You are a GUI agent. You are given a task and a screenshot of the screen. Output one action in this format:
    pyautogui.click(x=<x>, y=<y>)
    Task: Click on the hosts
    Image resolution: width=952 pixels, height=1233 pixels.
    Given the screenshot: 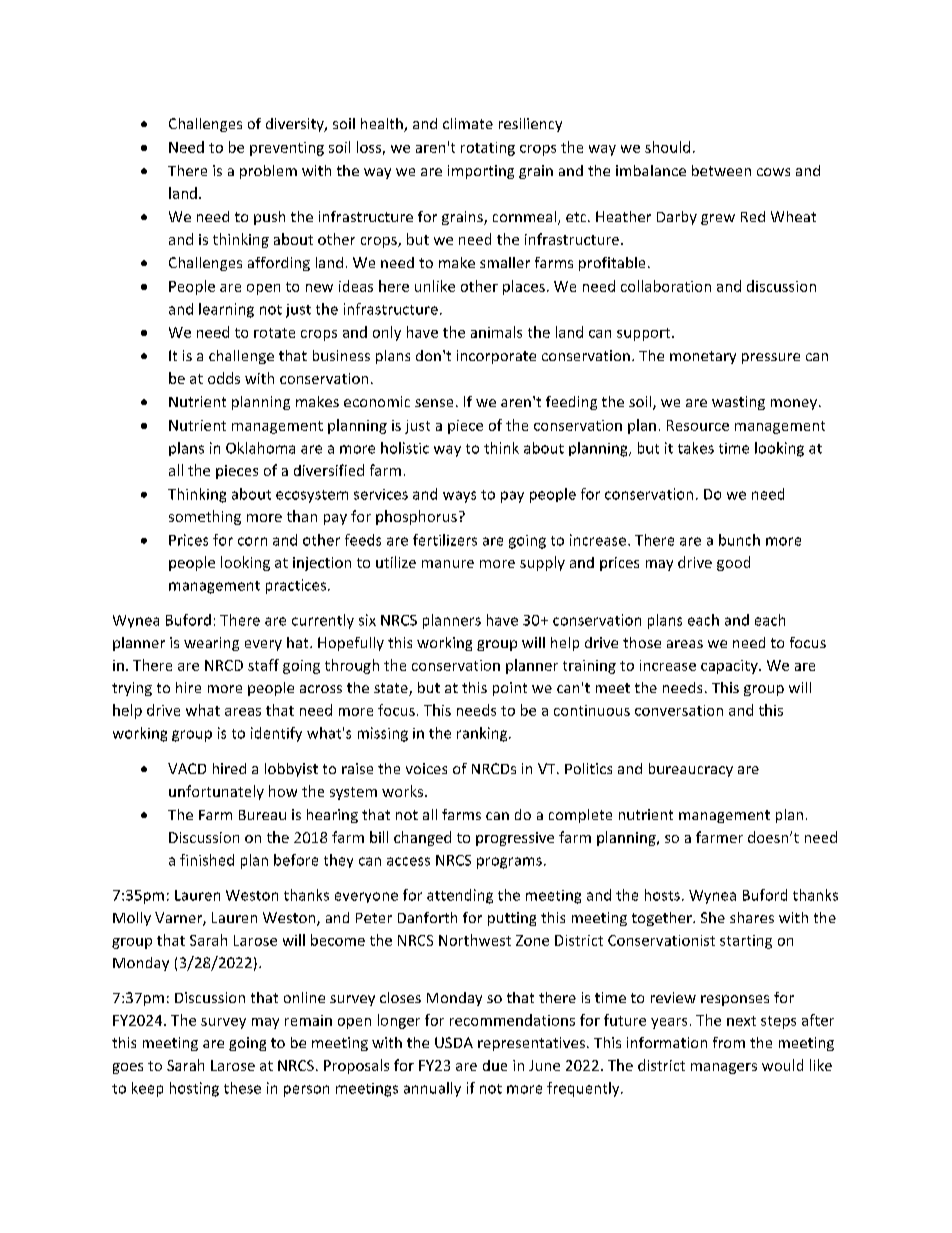 What is the action you would take?
    pyautogui.click(x=662, y=895)
